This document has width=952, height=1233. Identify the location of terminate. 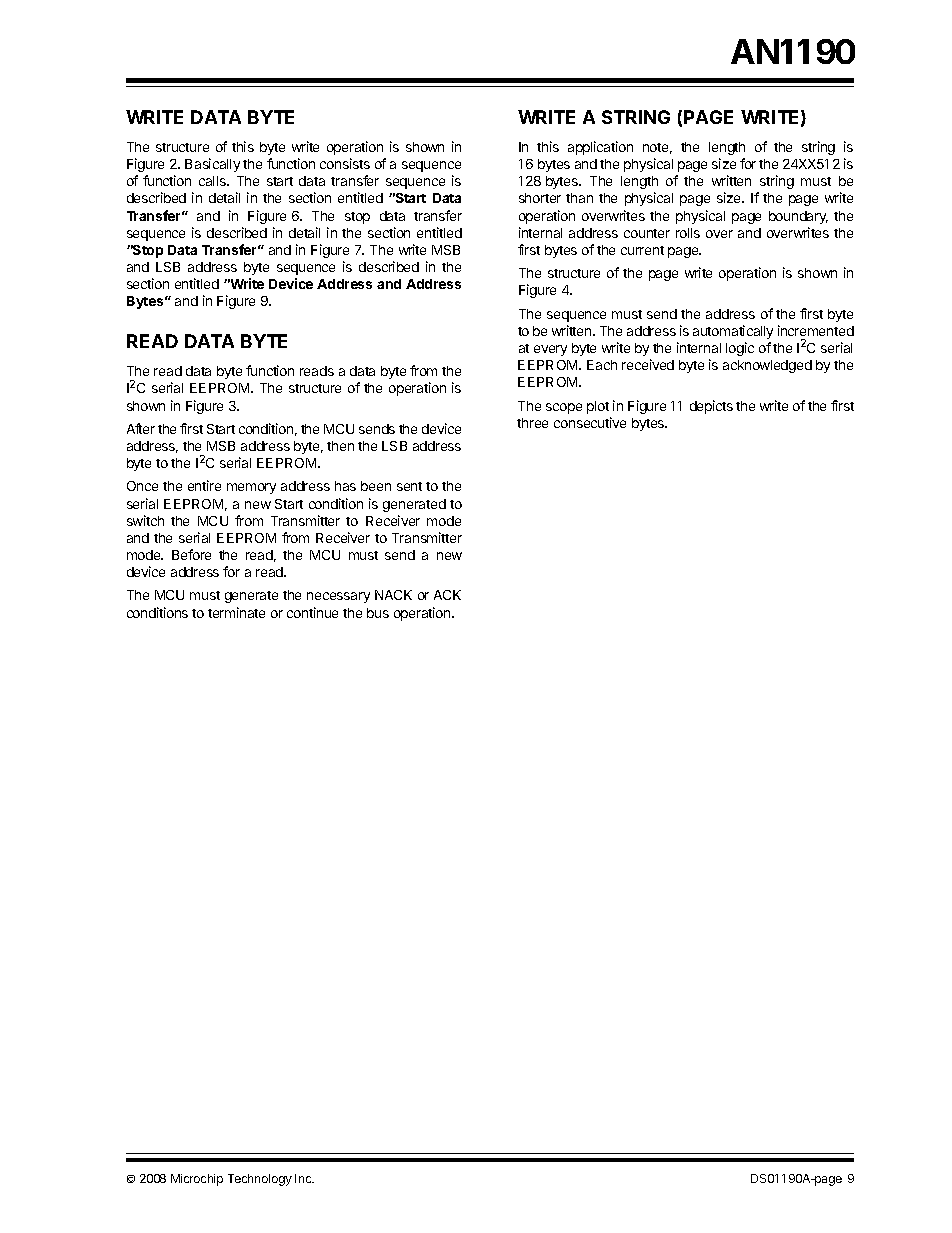
(236, 612).
